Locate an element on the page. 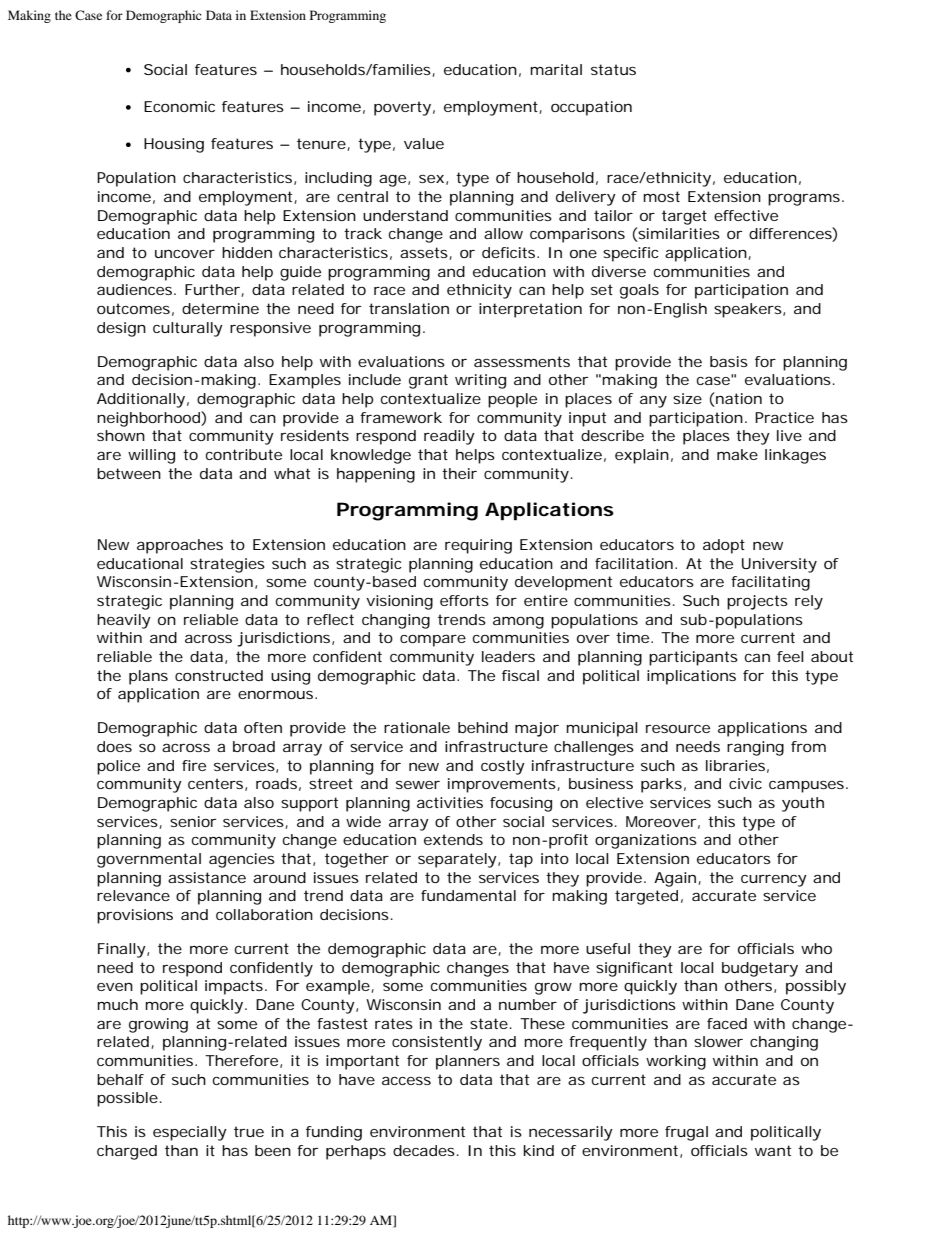 This image has width=952, height=1233. efforts is located at coordinates (464, 600).
